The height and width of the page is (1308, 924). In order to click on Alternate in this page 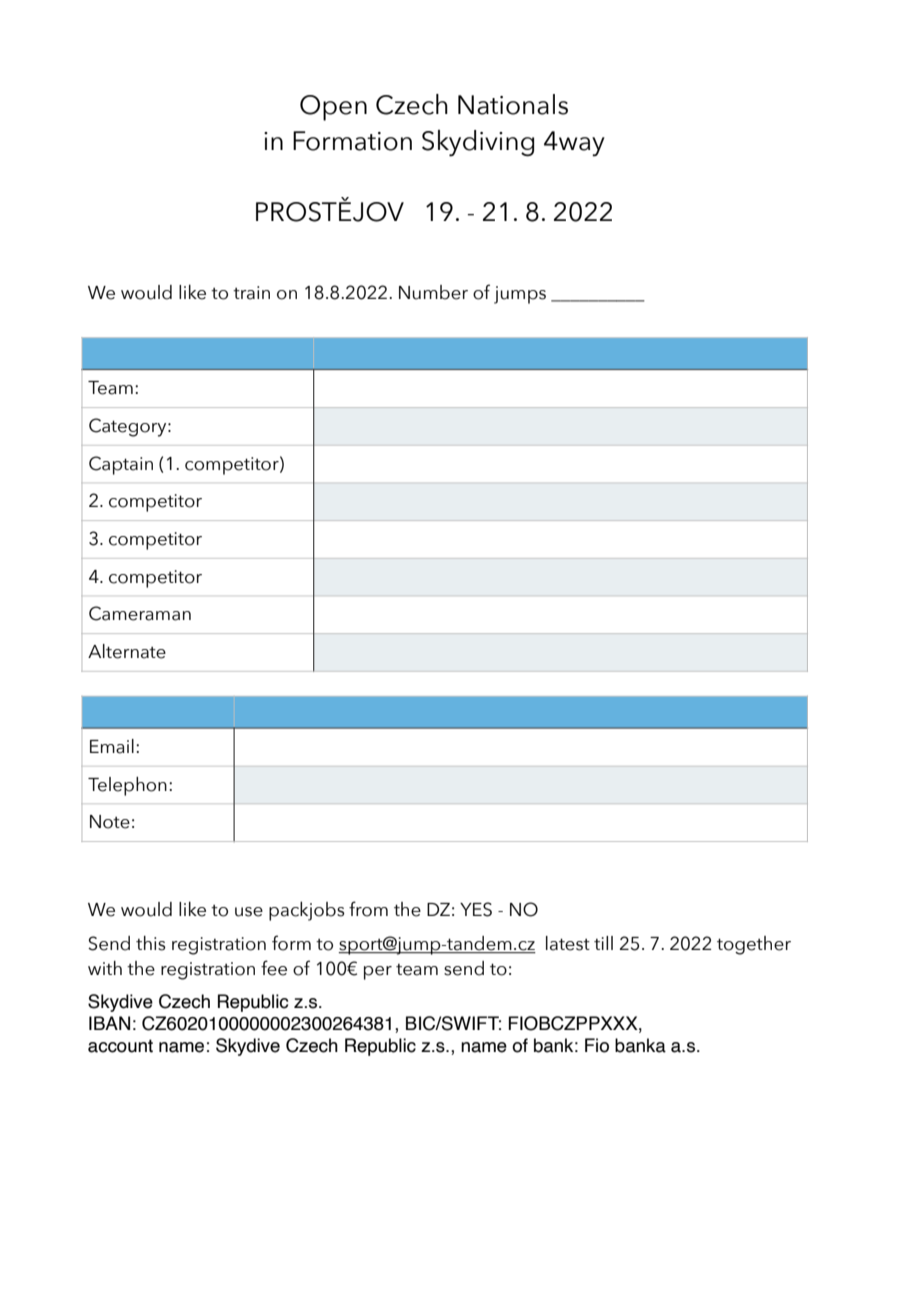, I will do `click(127, 651)`.
